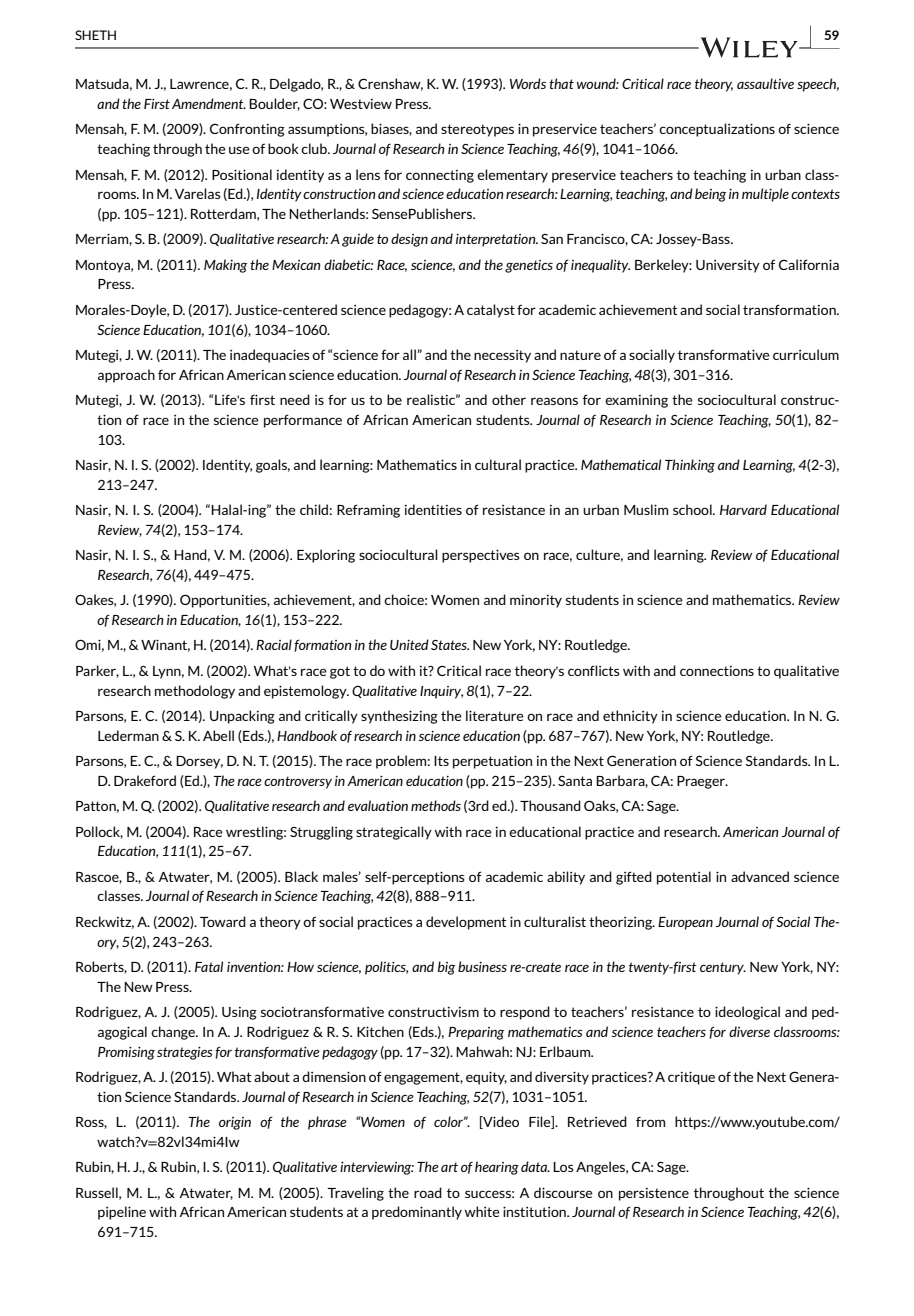 The image size is (914, 1316). What do you see at coordinates (710, 195) in the document?
I see `being` at bounding box center [710, 195].
